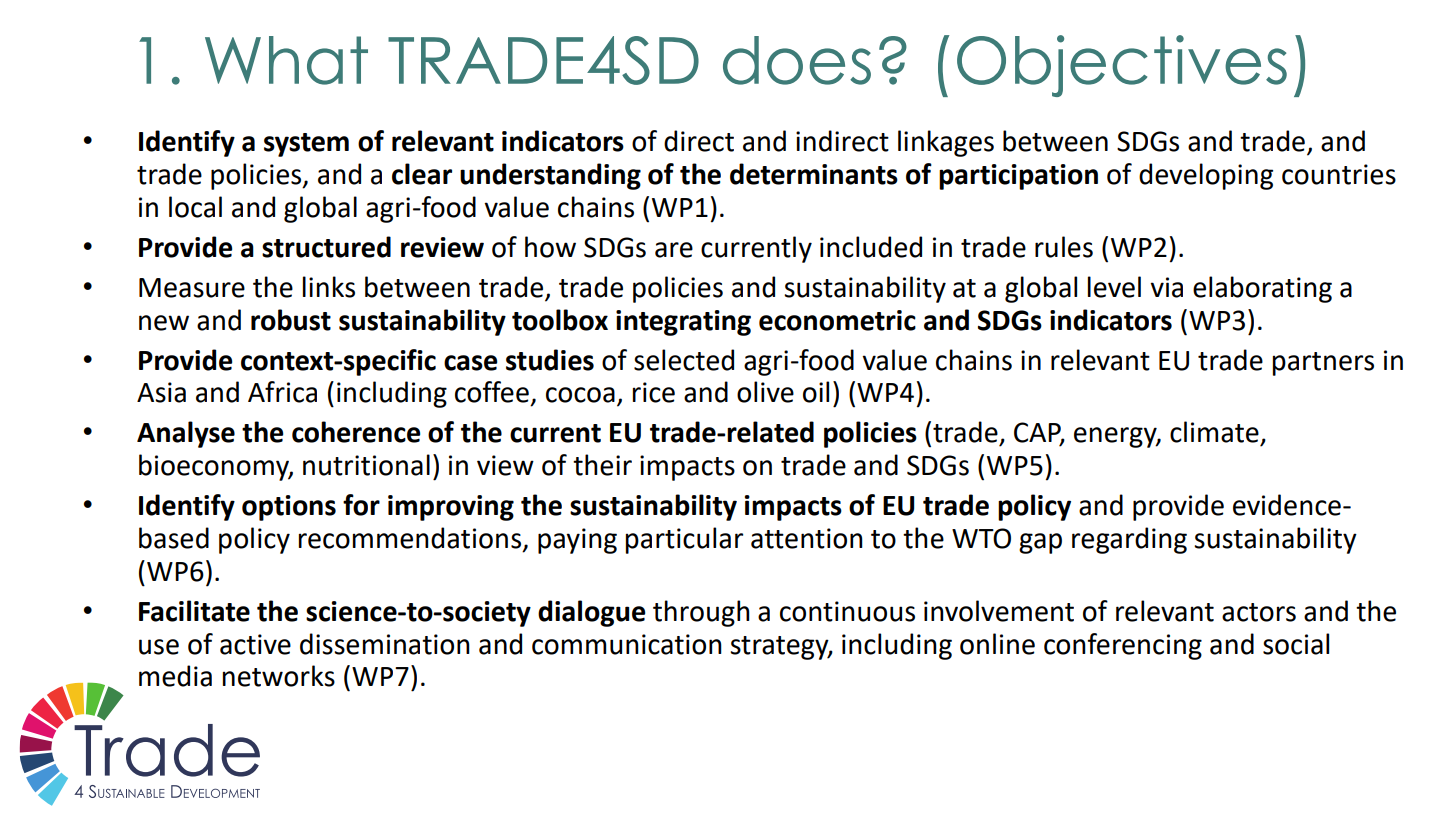 The width and height of the screenshot is (1456, 819). I want to click on active, so click(255, 644).
